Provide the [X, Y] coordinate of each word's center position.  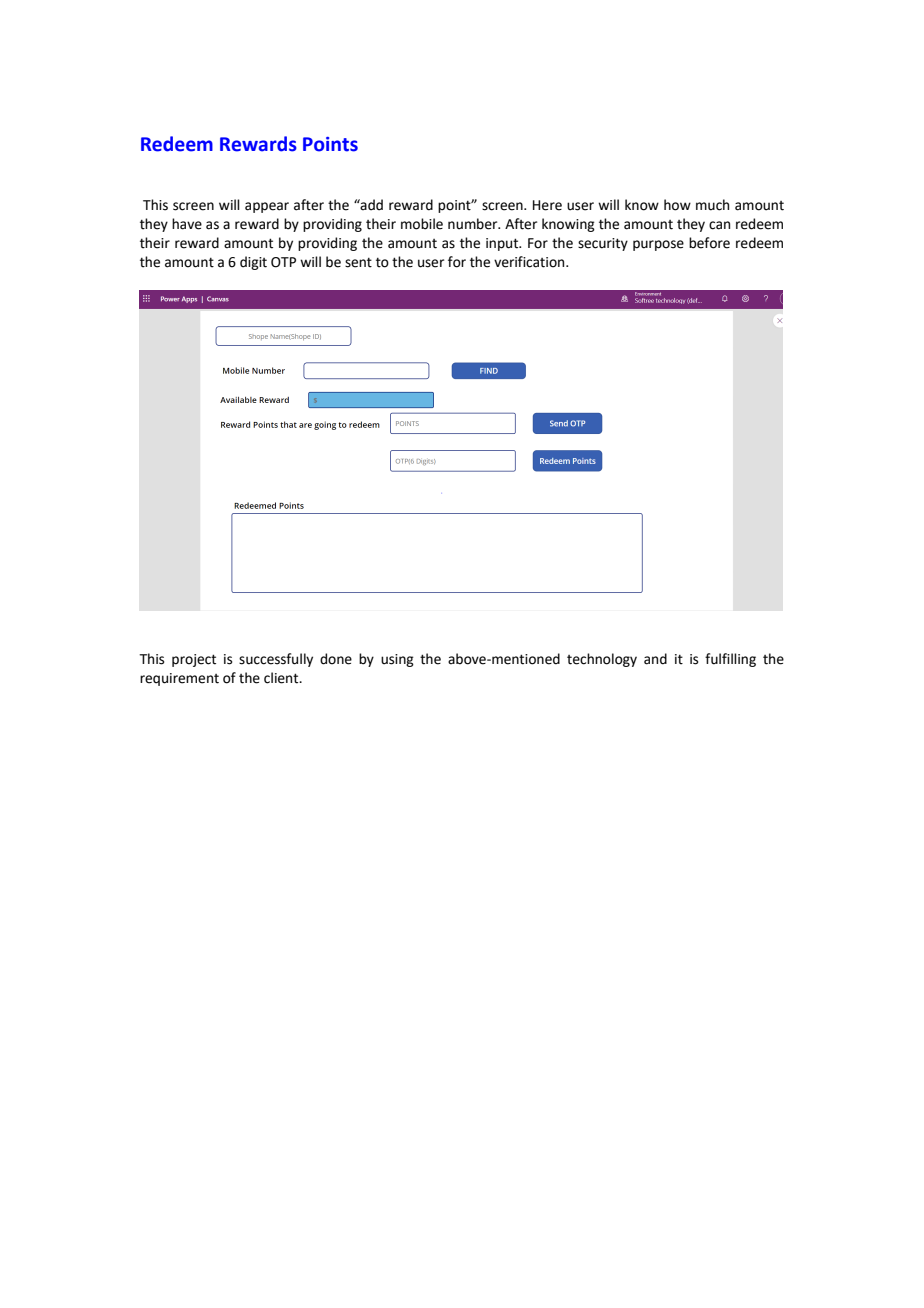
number [474, 224]
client [282, 678]
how [677, 205]
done [336, 659]
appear [267, 207]
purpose [658, 245]
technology [602, 660]
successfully [276, 660]
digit [253, 263]
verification [530, 262]
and [655, 659]
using [397, 660]
